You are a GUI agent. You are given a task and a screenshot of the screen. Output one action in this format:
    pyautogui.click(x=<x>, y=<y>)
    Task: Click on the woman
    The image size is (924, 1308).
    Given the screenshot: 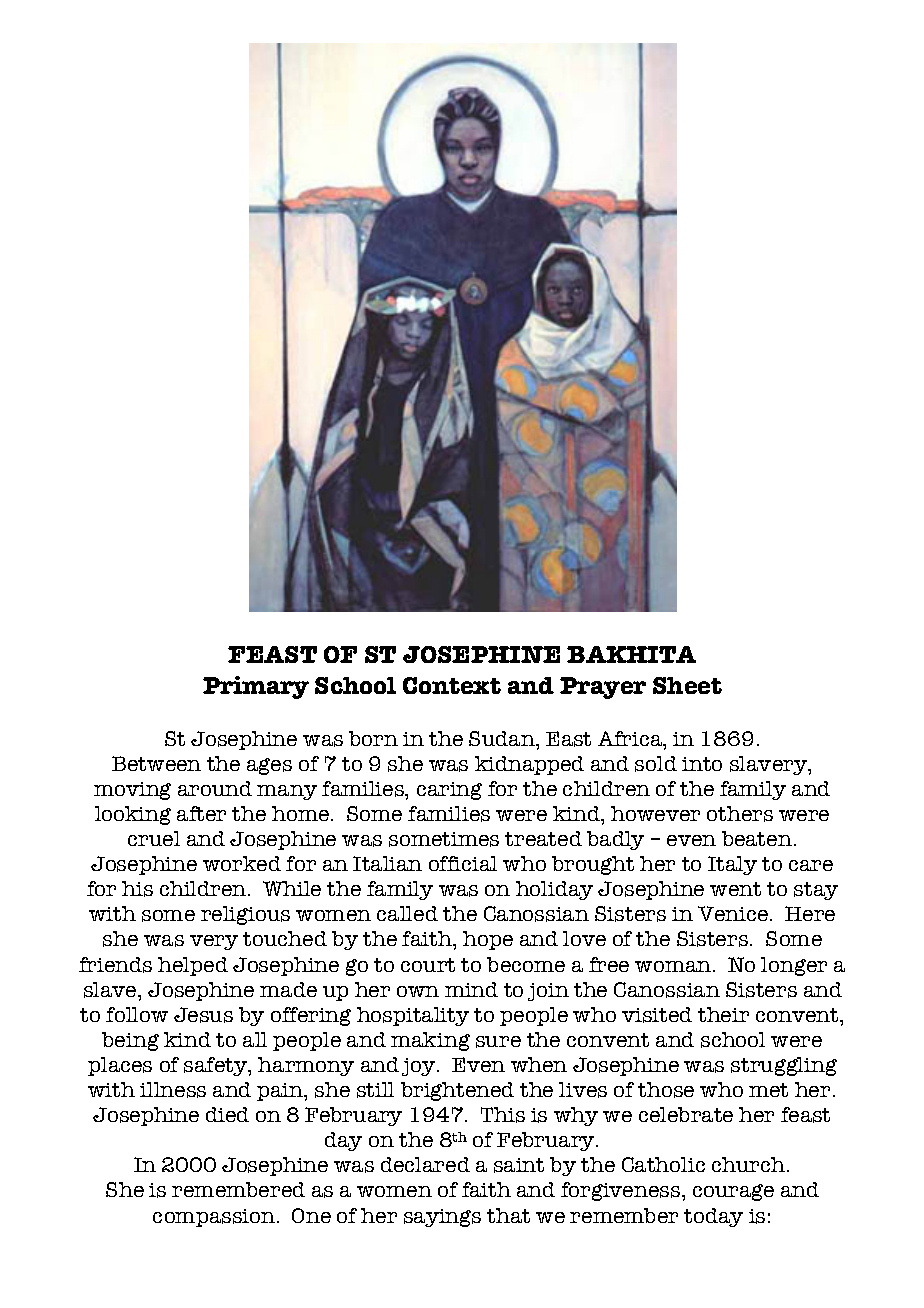 What is the action you would take?
    pyautogui.click(x=674, y=966)
